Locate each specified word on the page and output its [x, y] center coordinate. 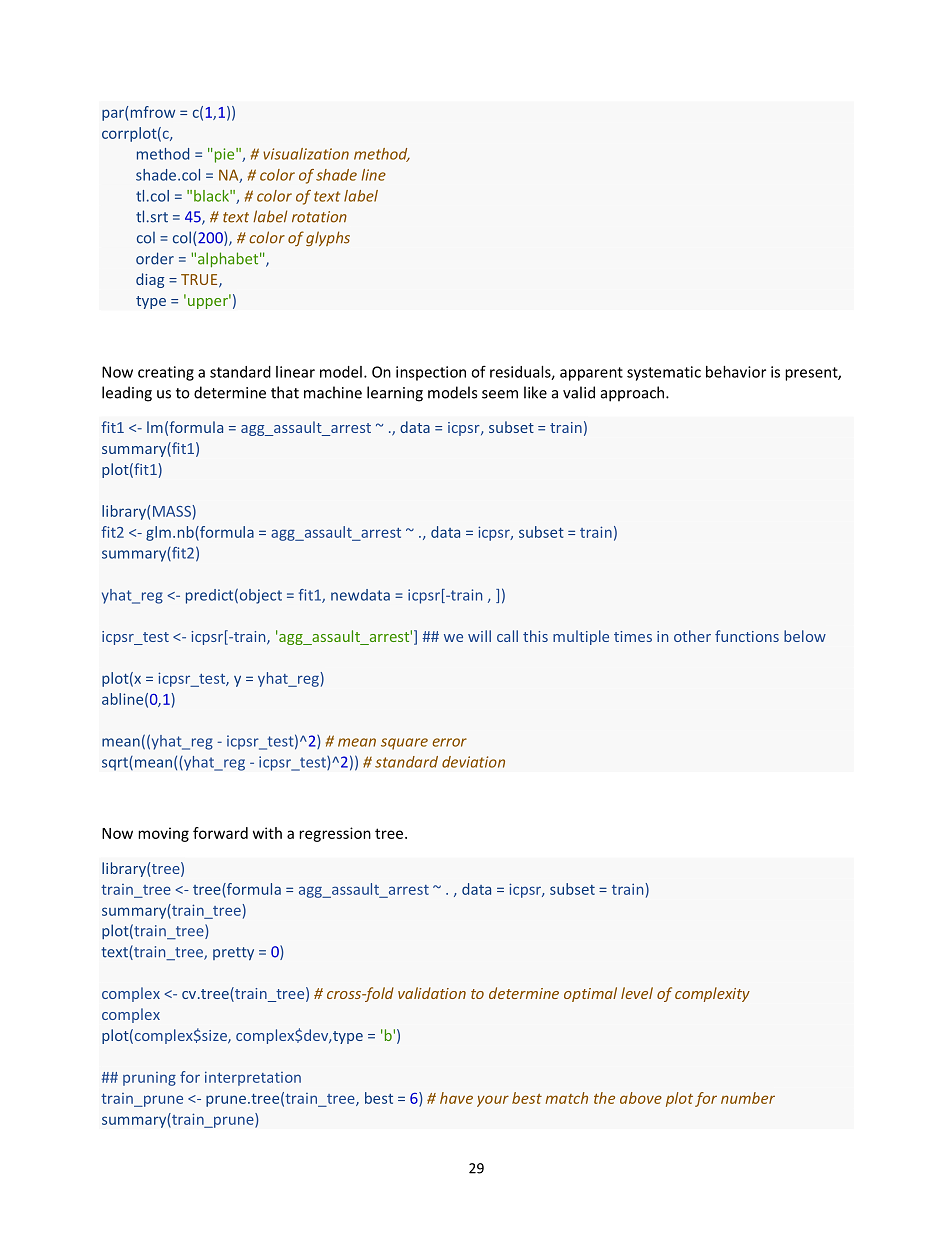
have [456, 1098]
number [748, 1098]
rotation [319, 217]
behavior [736, 372]
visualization [306, 154]
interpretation [253, 1078]
